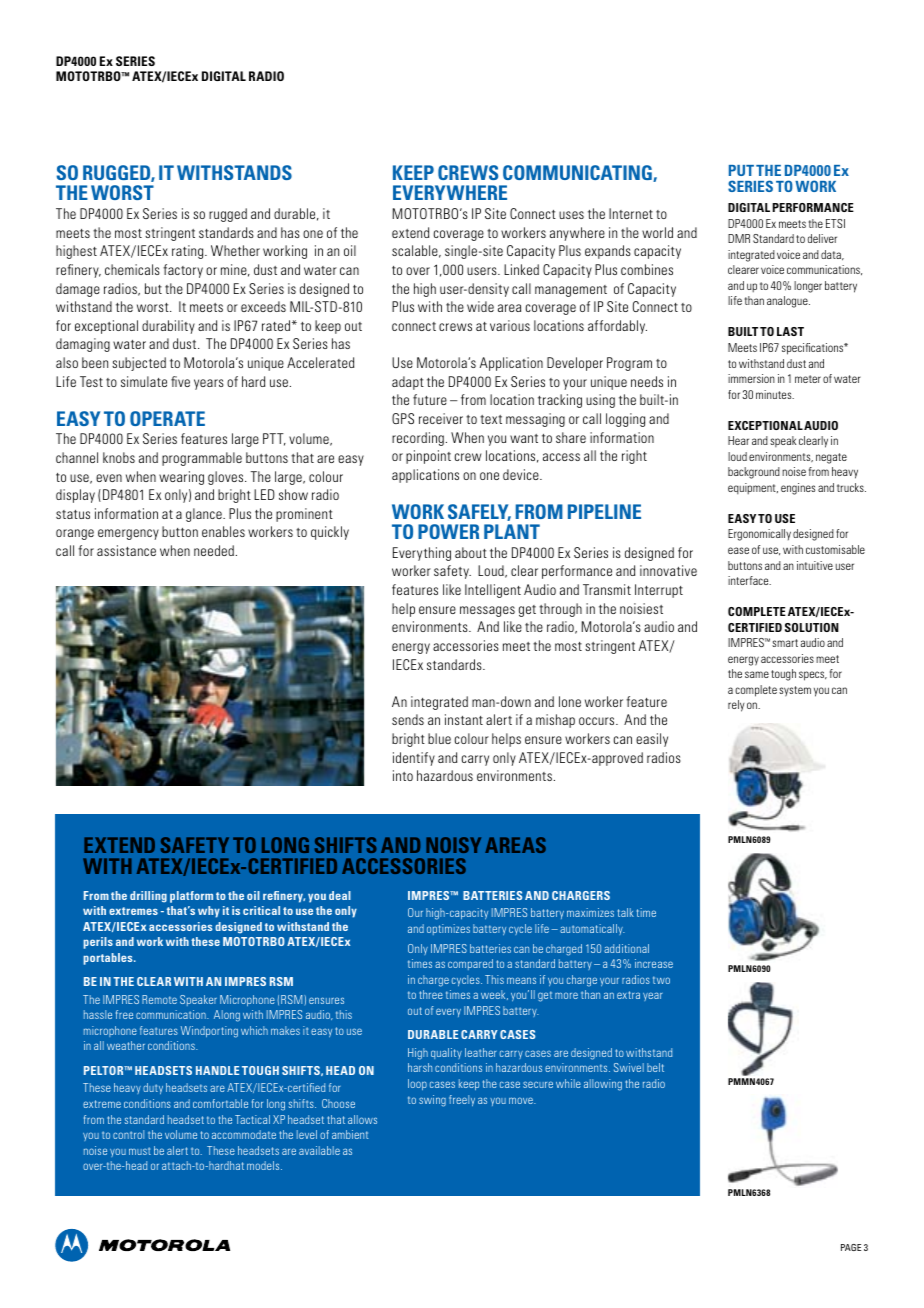 Image resolution: width=924 pixels, height=1308 pixels. I want to click on rely, so click(736, 706).
